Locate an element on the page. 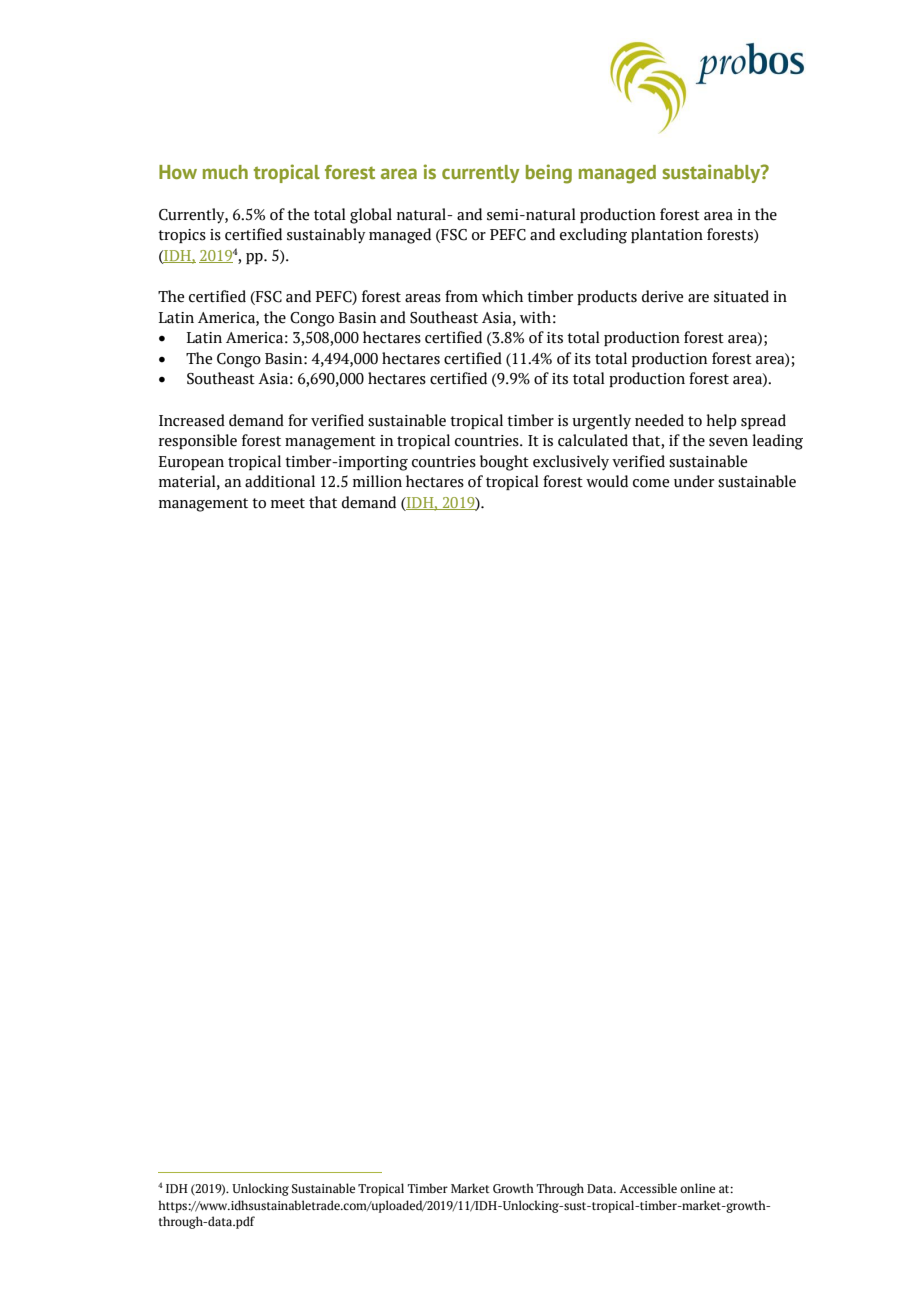 The width and height of the page is (924, 1309). under is located at coordinates (694, 481).
